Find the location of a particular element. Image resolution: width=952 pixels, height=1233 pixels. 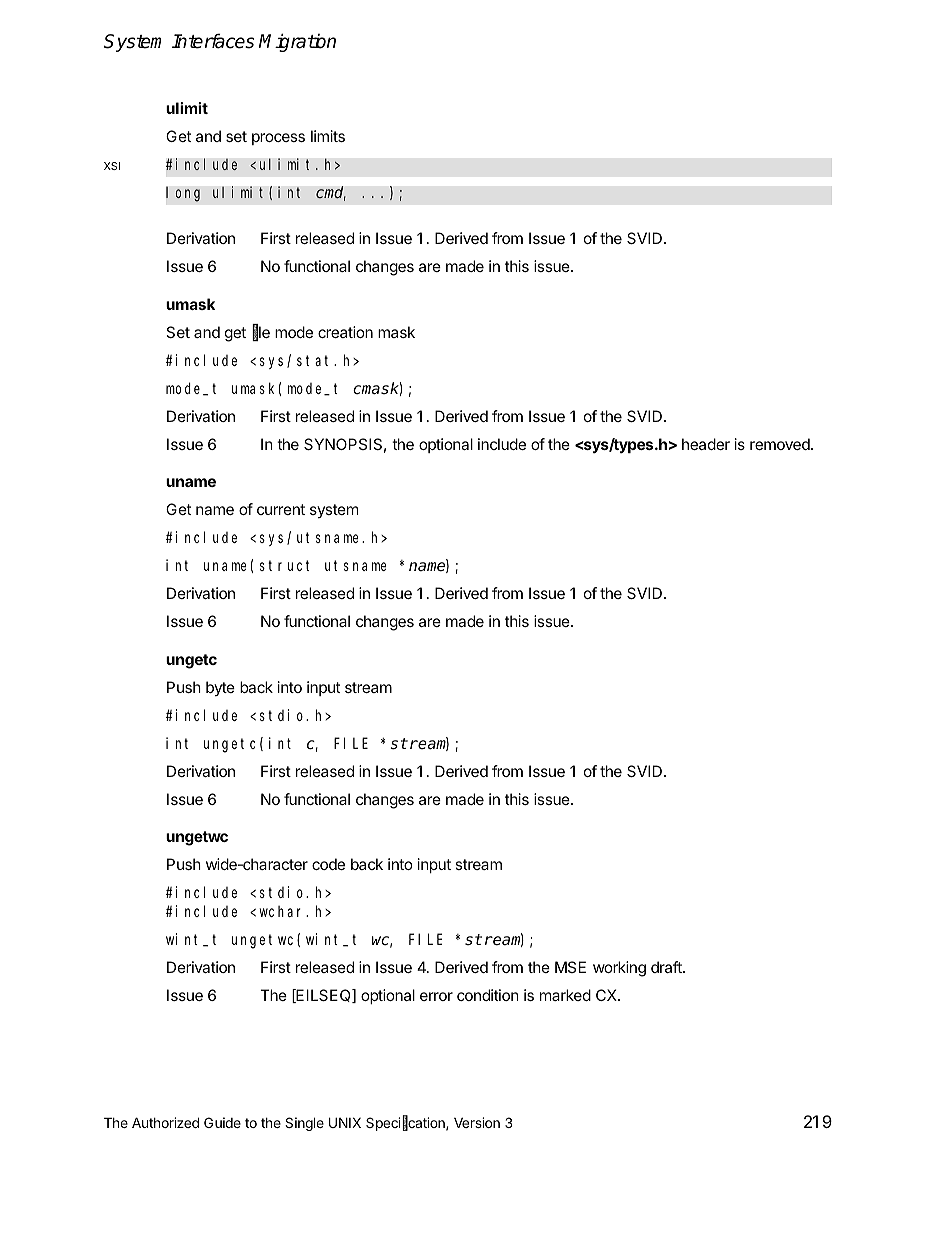

Authorized is located at coordinates (165, 1122).
